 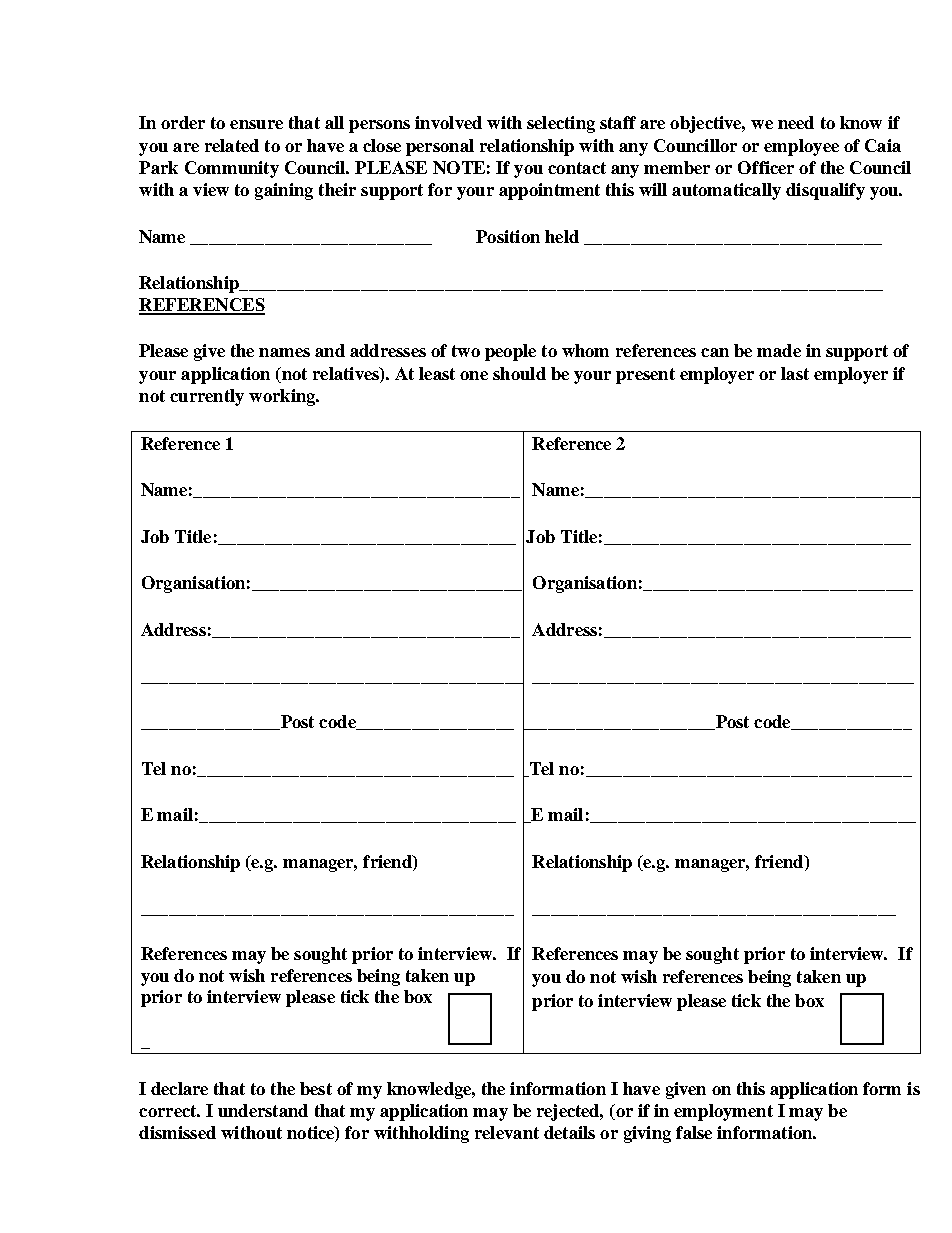 I want to click on working, so click(x=283, y=397).
